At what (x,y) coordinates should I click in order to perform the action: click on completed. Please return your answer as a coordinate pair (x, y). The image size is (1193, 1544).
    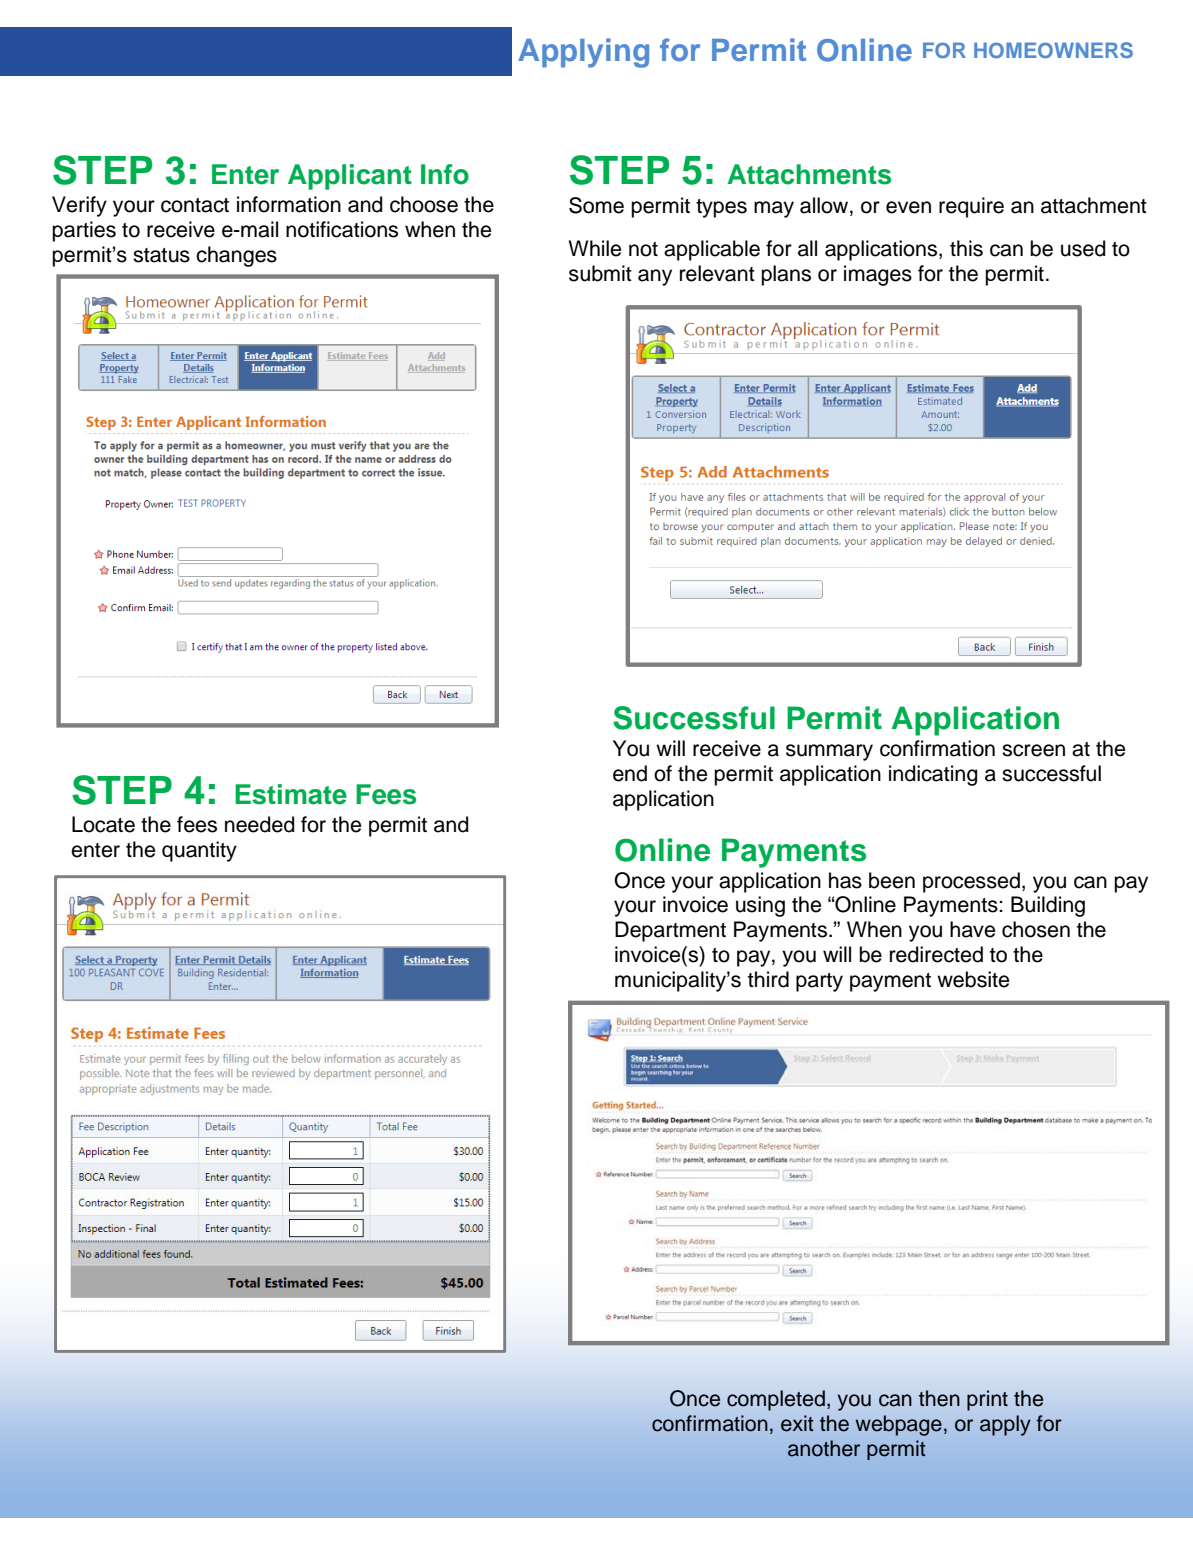
    Looking at the image, I should click on (776, 1400).
